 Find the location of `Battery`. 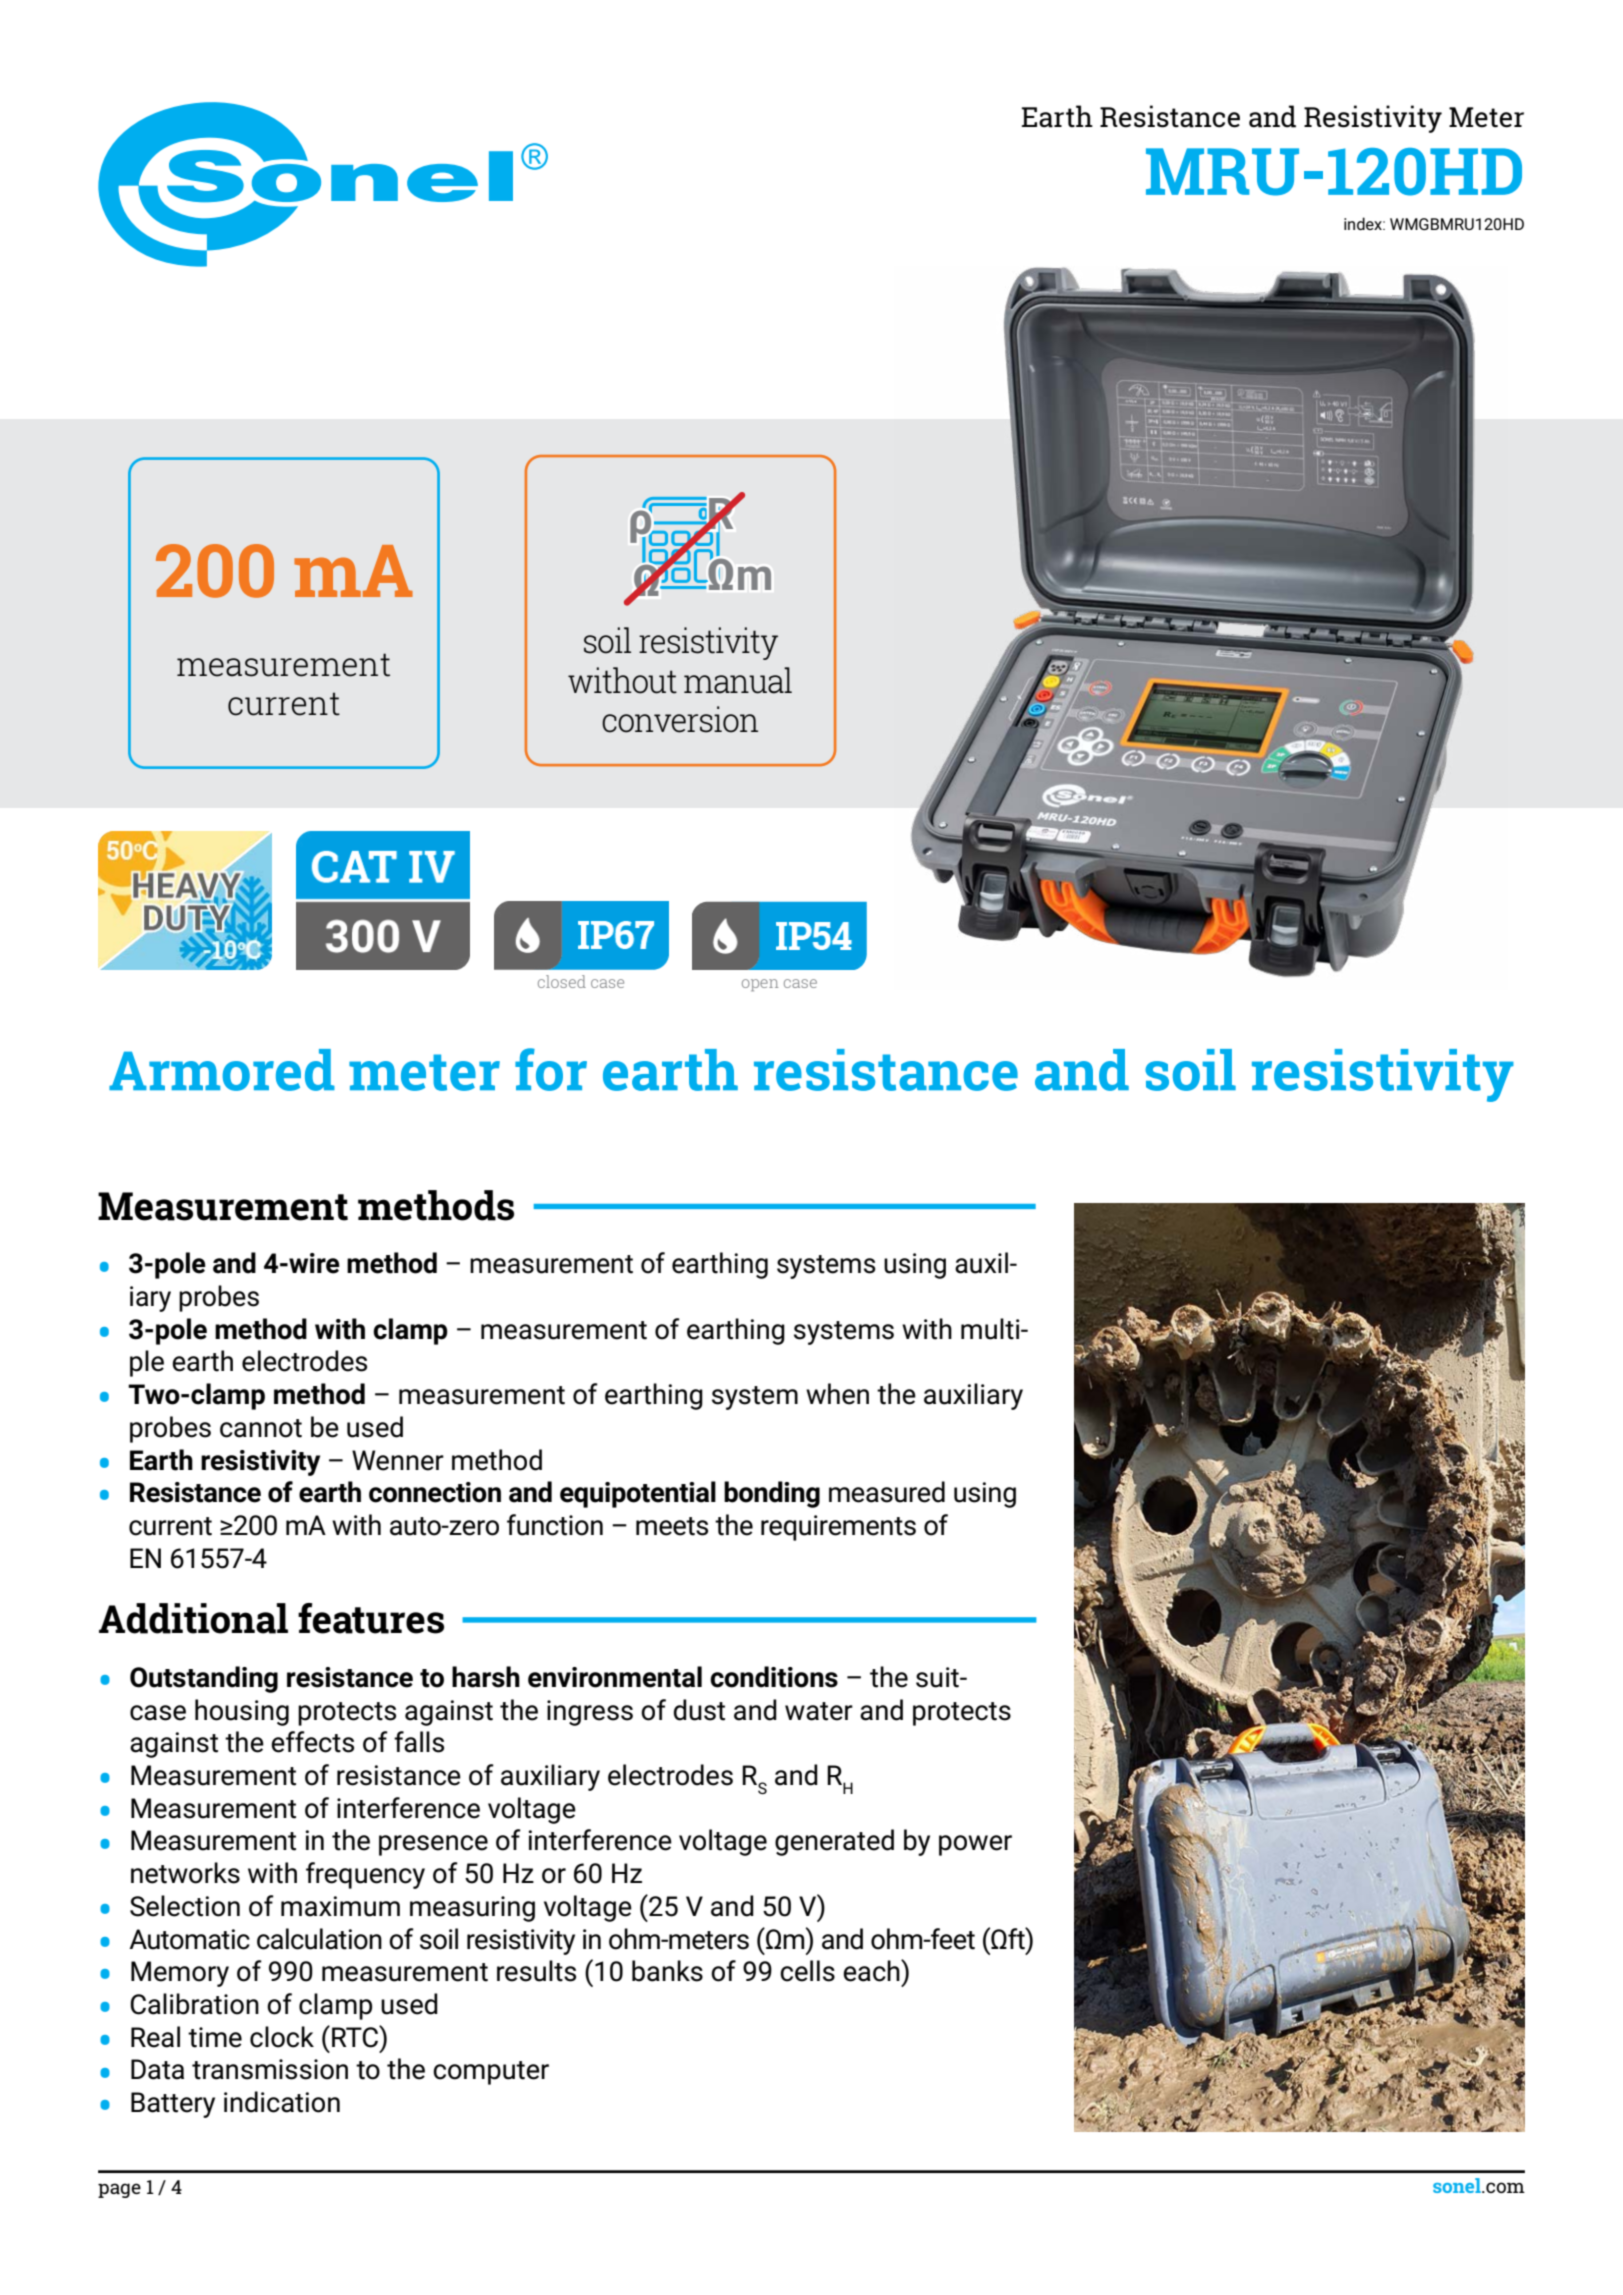

Battery is located at coordinates (173, 2105).
